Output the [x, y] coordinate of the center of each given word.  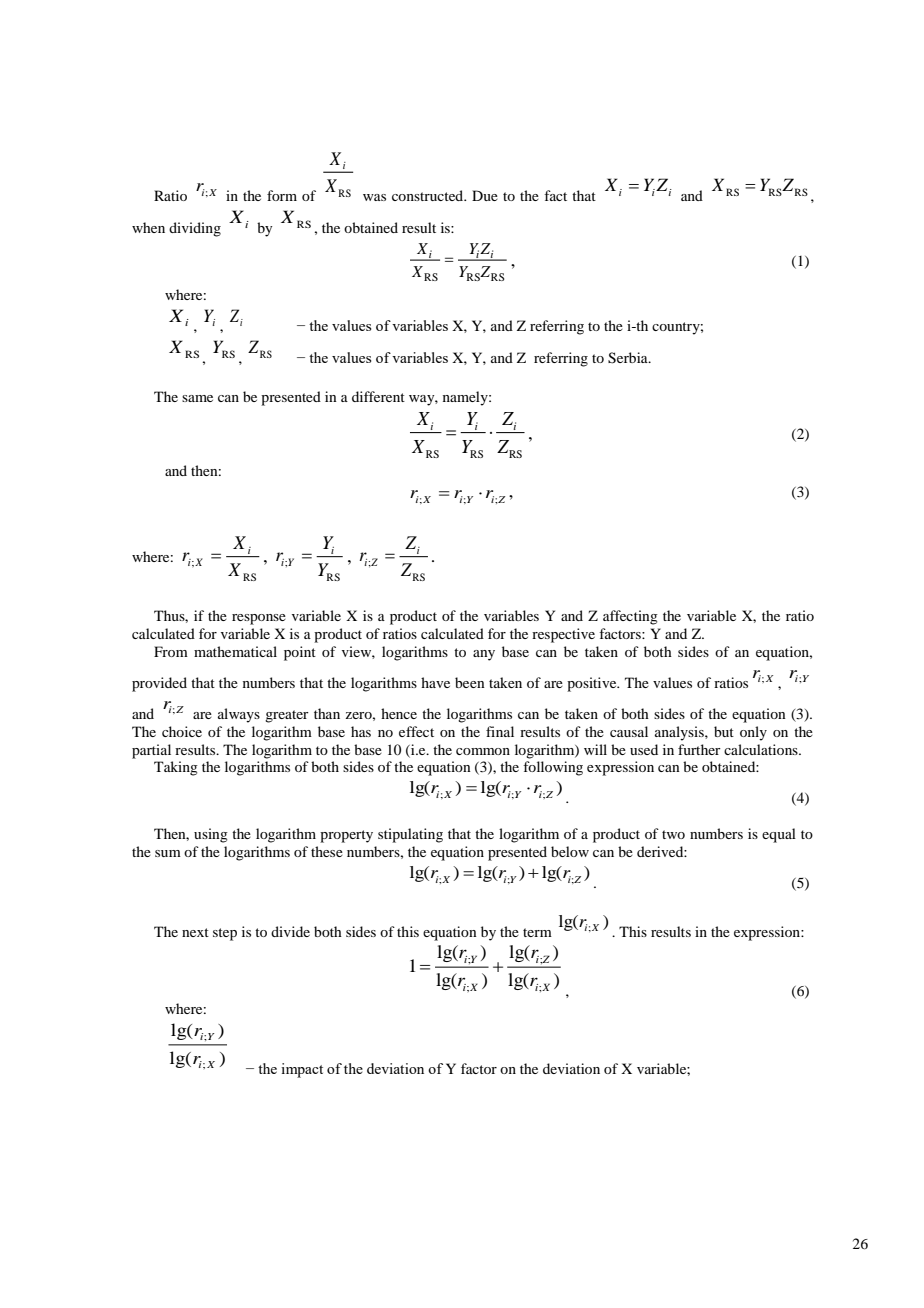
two [673, 834]
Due [485, 195]
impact [302, 1070]
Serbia [629, 358]
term [537, 932]
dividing [195, 229]
